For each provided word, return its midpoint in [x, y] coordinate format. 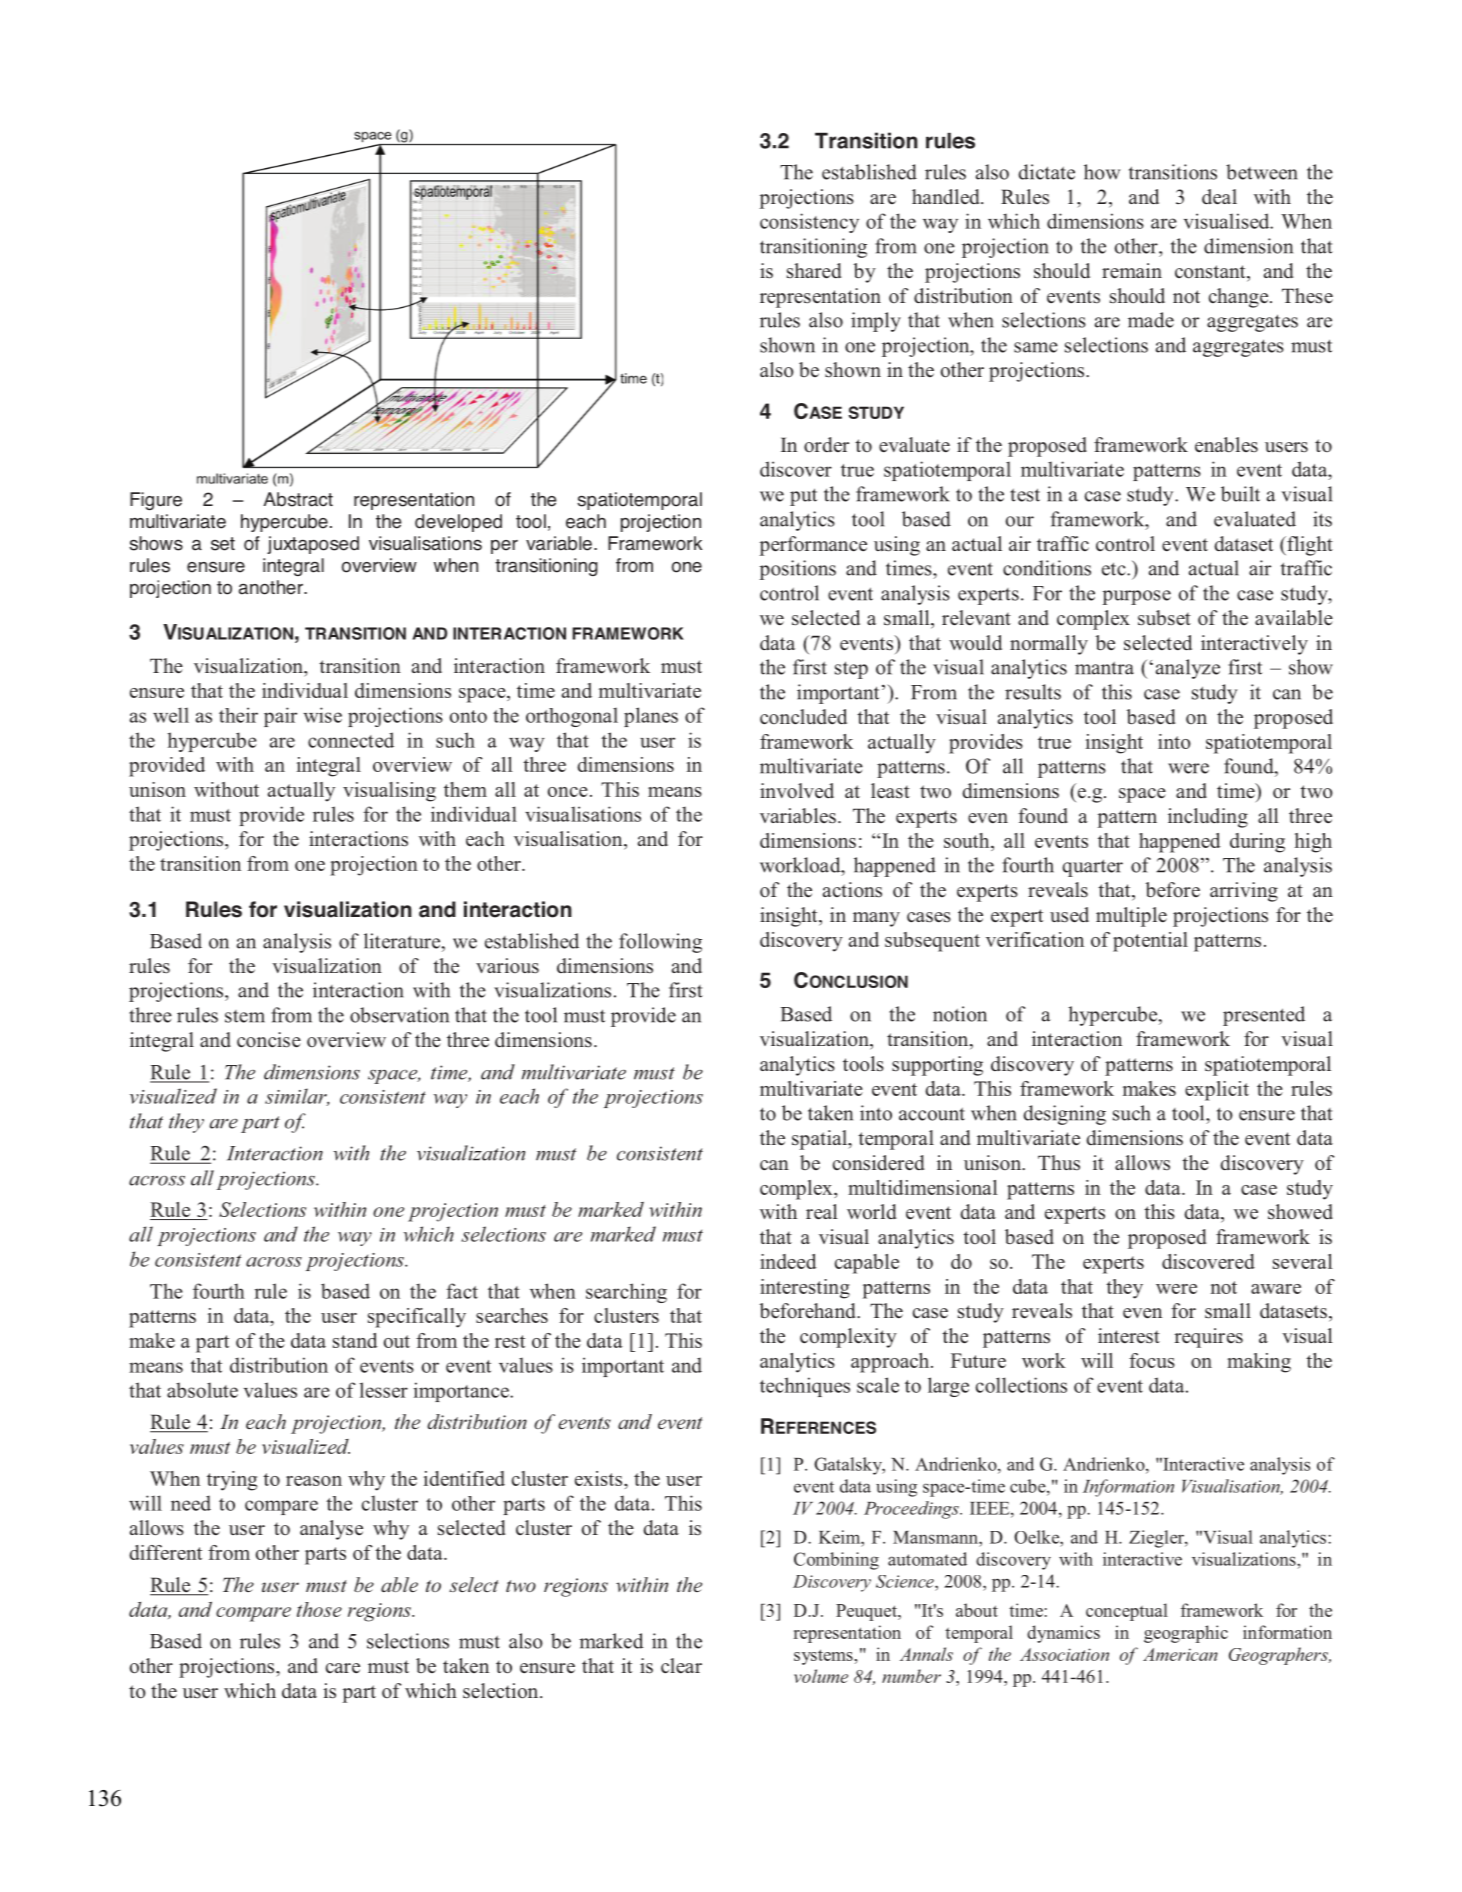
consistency [809, 223]
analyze [1188, 669]
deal [1219, 197]
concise [269, 1040]
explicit [1217, 1091]
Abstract [298, 499]
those [319, 1609]
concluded [803, 717]
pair [280, 717]
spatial [821, 1140]
